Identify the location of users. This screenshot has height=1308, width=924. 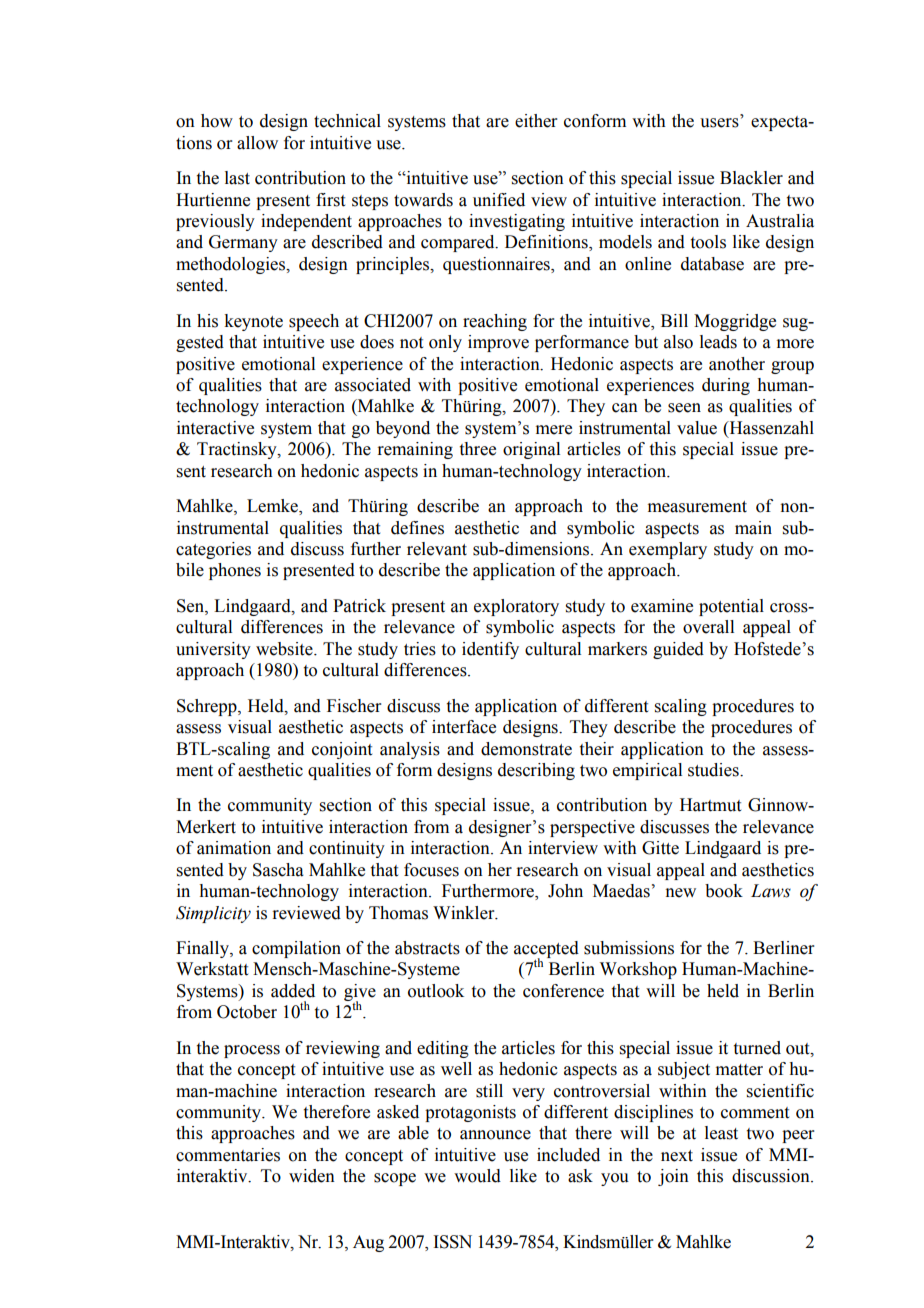
(719, 123).
